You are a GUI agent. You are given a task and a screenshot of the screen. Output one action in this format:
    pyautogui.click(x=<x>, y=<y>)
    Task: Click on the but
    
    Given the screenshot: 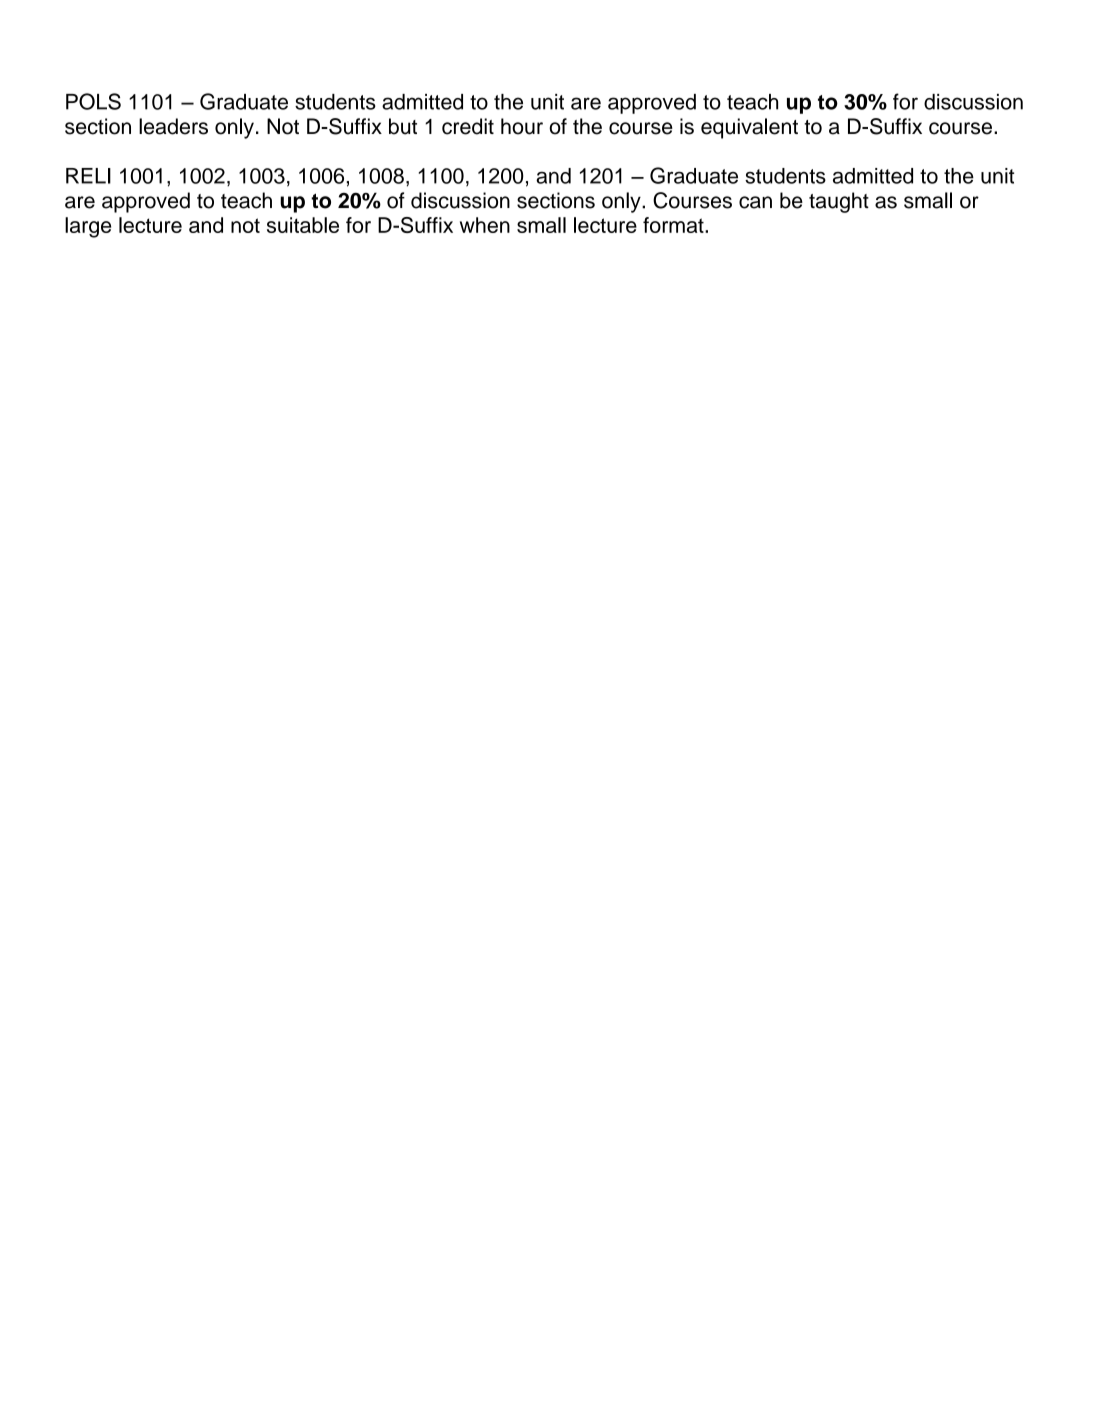 What is the action you would take?
    pyautogui.click(x=403, y=126)
